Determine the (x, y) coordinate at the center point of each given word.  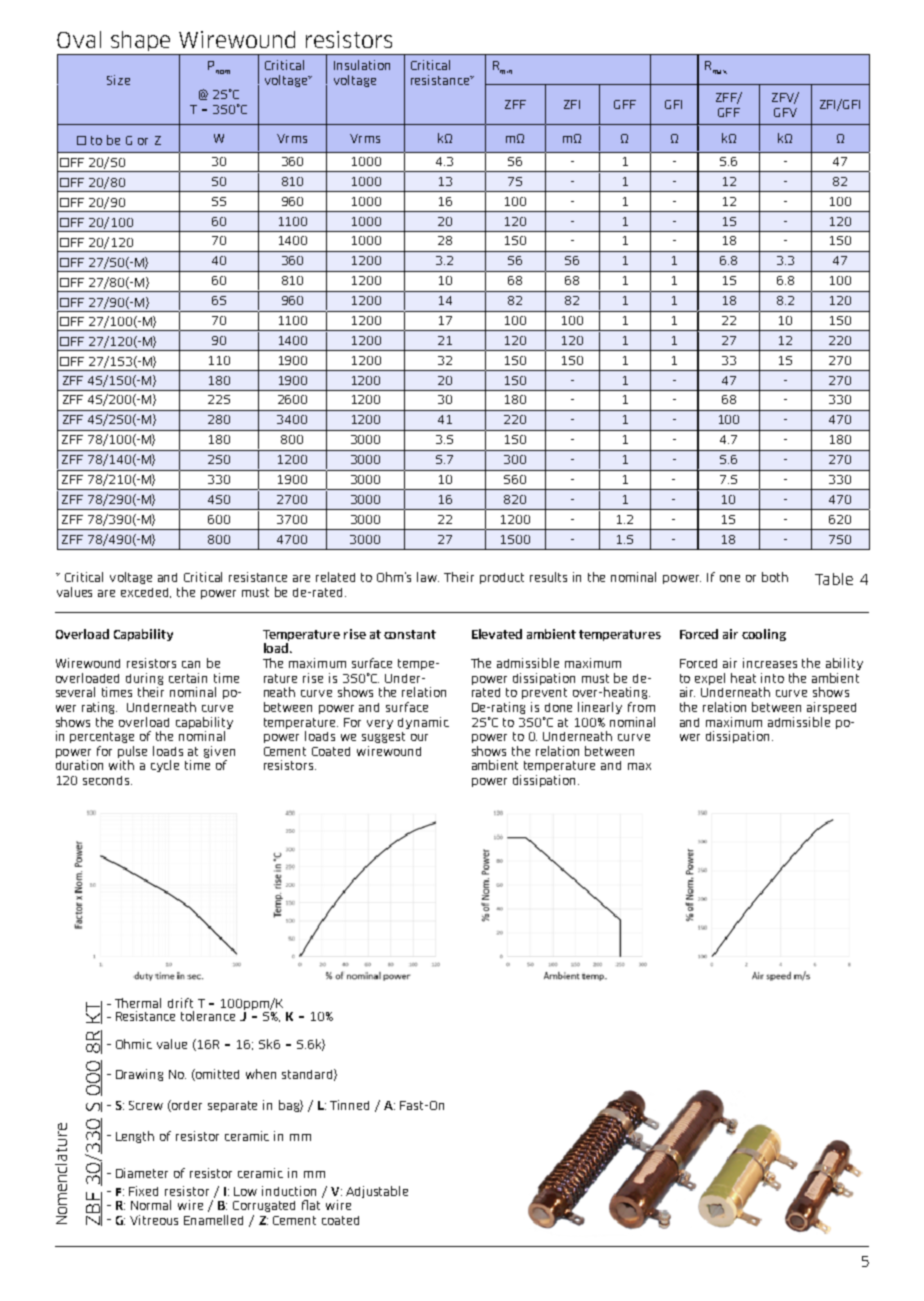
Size (118, 80)
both (775, 577)
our (419, 737)
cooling (764, 635)
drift (180, 1003)
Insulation (362, 65)
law (428, 577)
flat (311, 1205)
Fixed (143, 1191)
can (191, 664)
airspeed (831, 708)
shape (140, 41)
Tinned (349, 1105)
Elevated (497, 634)
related (335, 577)
